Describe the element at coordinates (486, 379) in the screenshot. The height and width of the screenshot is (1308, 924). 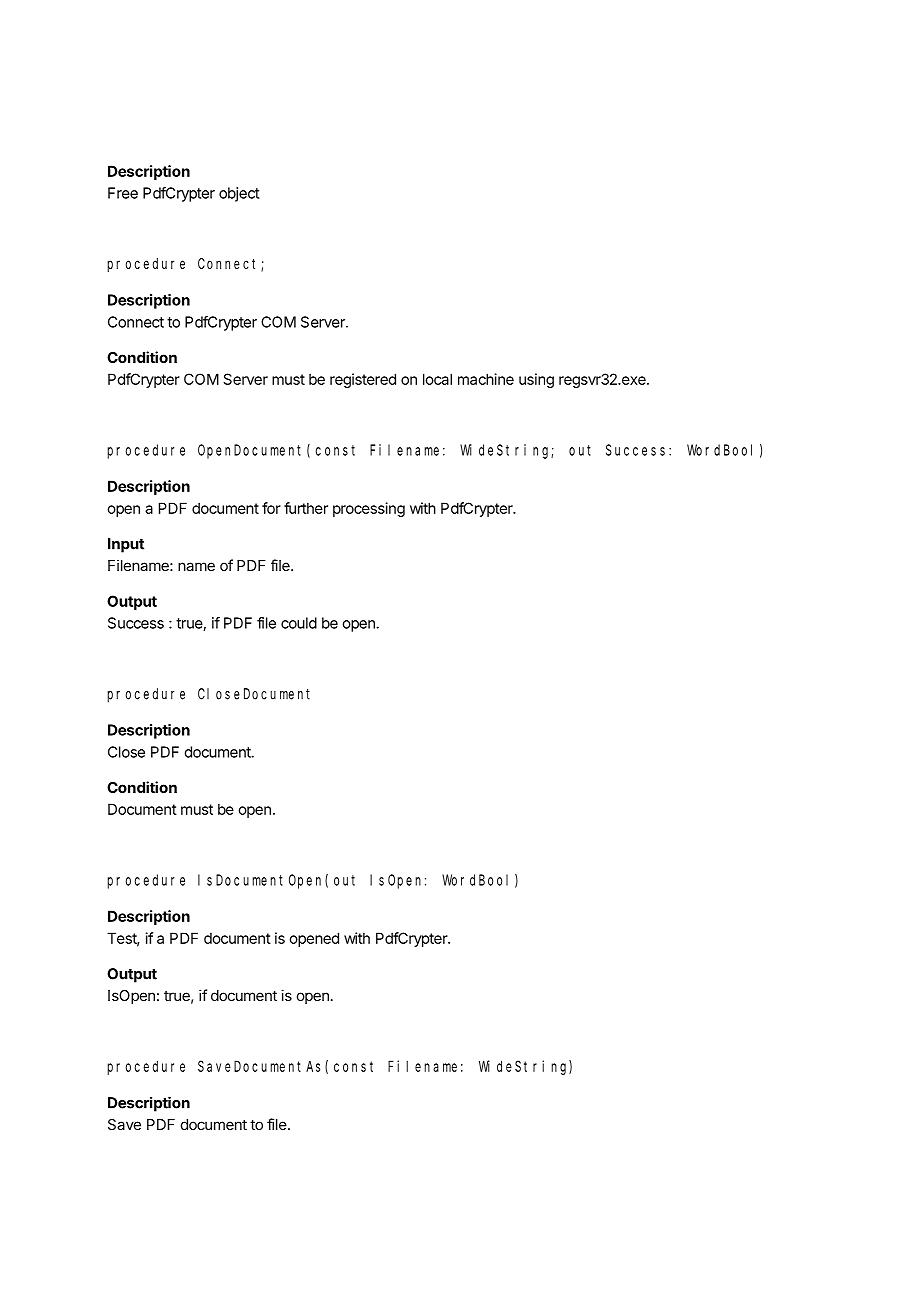
I see `machine` at that location.
